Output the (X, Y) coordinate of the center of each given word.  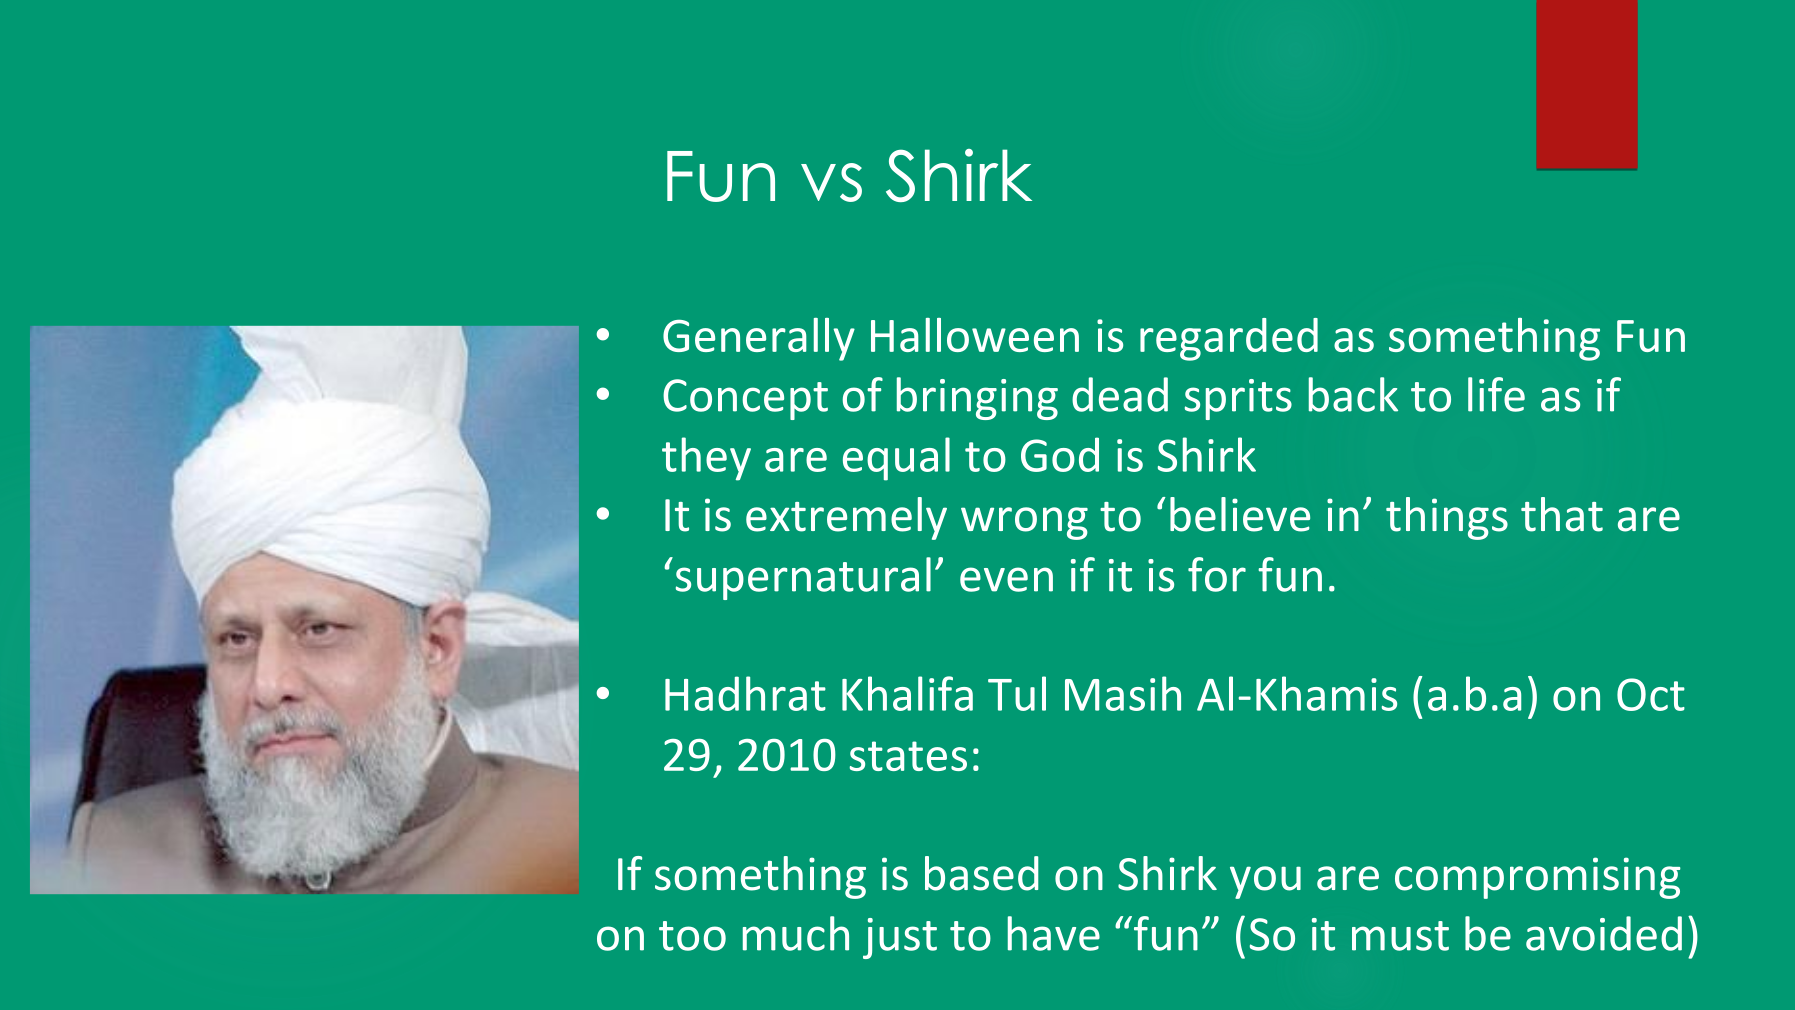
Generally (759, 339)
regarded (1229, 339)
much (796, 933)
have (1054, 933)
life (1496, 394)
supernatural (803, 578)
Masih (1123, 693)
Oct (1651, 694)
